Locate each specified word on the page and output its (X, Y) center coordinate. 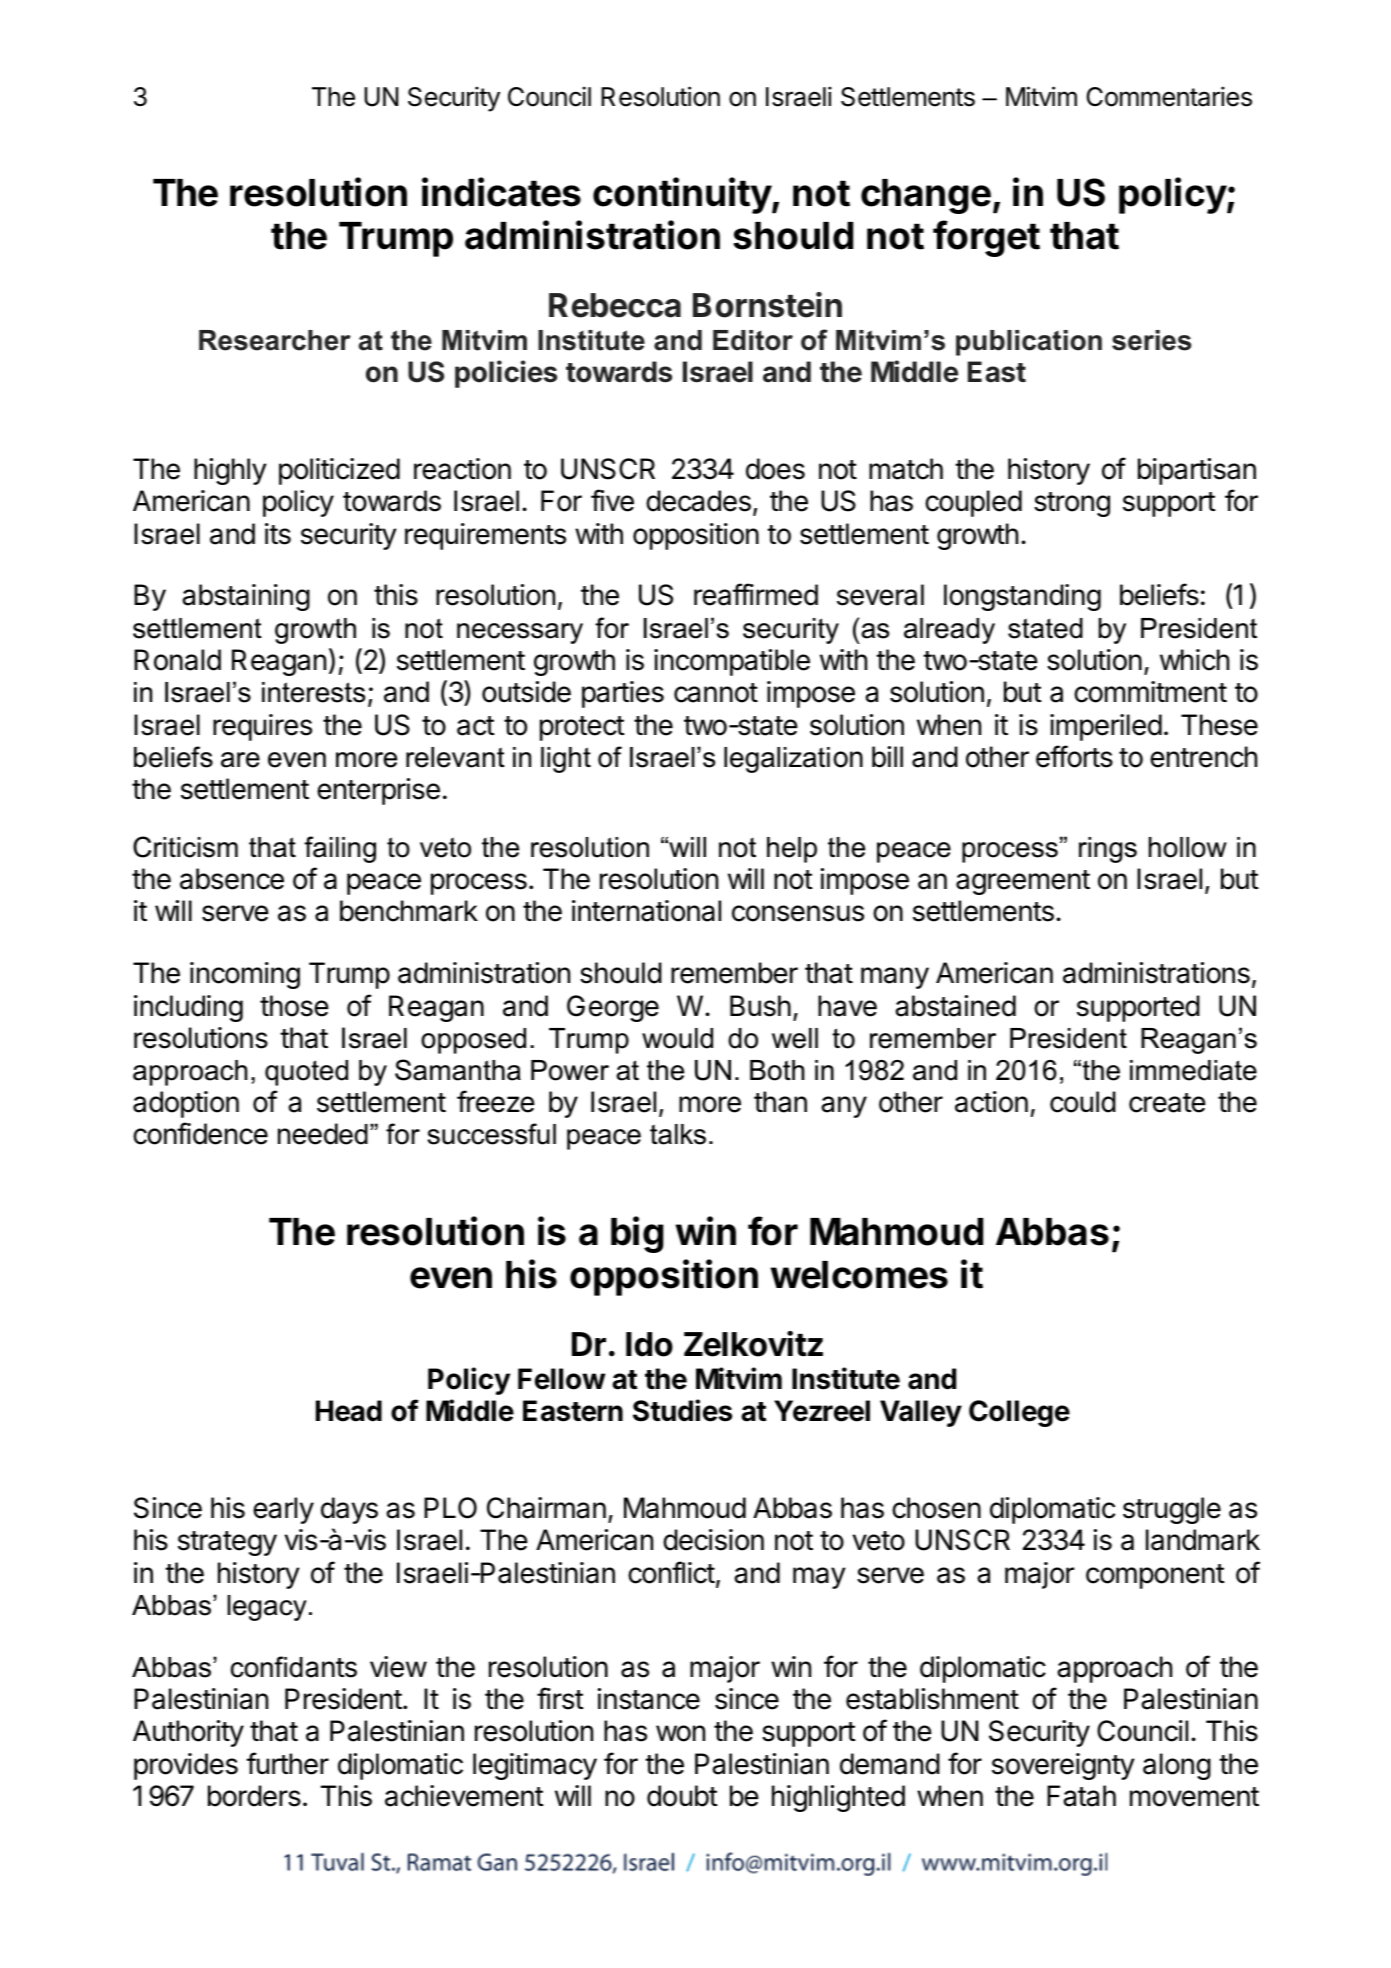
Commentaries (1169, 96)
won (680, 1733)
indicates (501, 192)
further (287, 1763)
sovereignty (1063, 1766)
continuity (683, 195)
